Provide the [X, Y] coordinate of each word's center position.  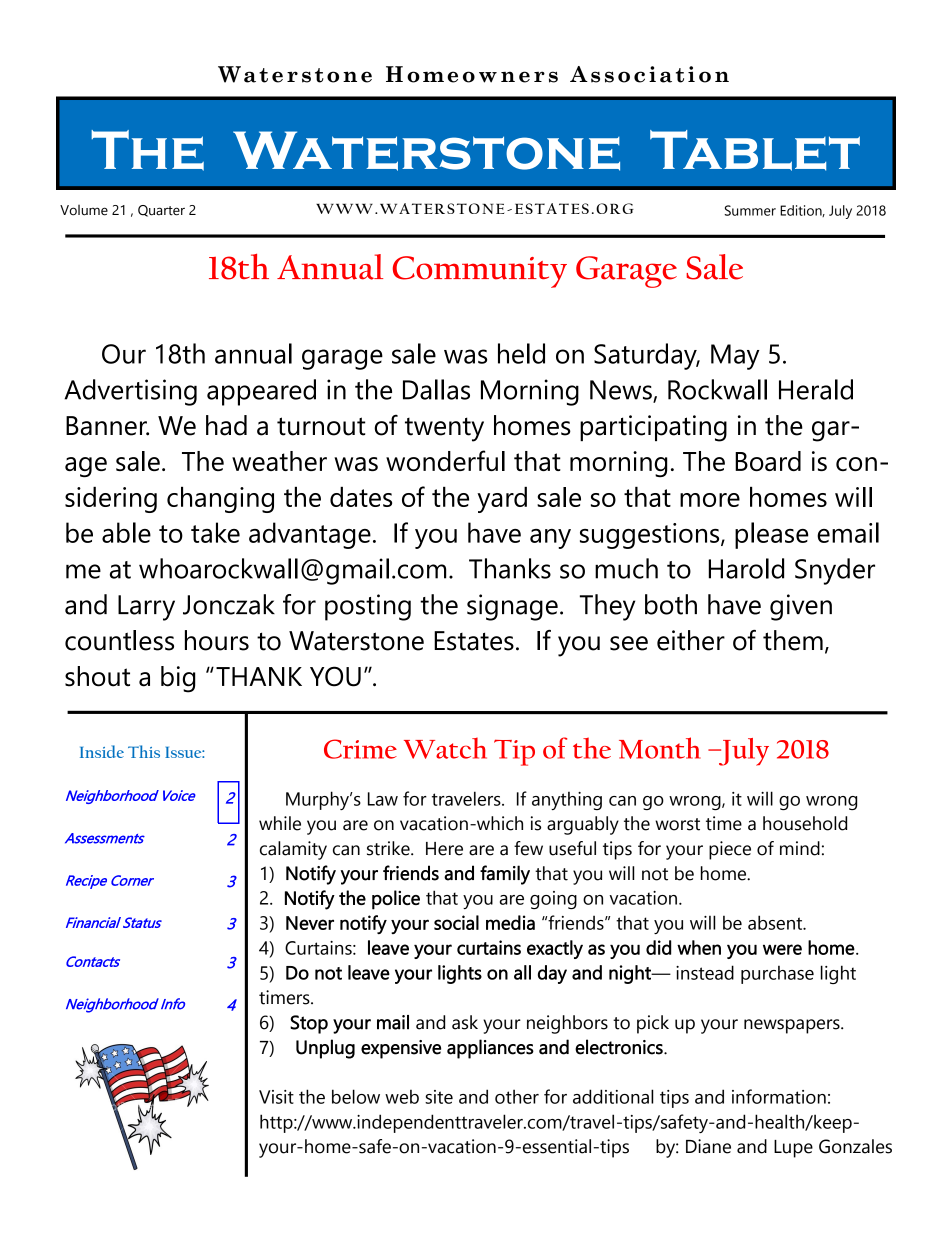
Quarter [161, 211]
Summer [750, 210]
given [801, 607]
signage [512, 607]
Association [649, 74]
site [439, 1097]
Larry [146, 608]
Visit [276, 1097]
